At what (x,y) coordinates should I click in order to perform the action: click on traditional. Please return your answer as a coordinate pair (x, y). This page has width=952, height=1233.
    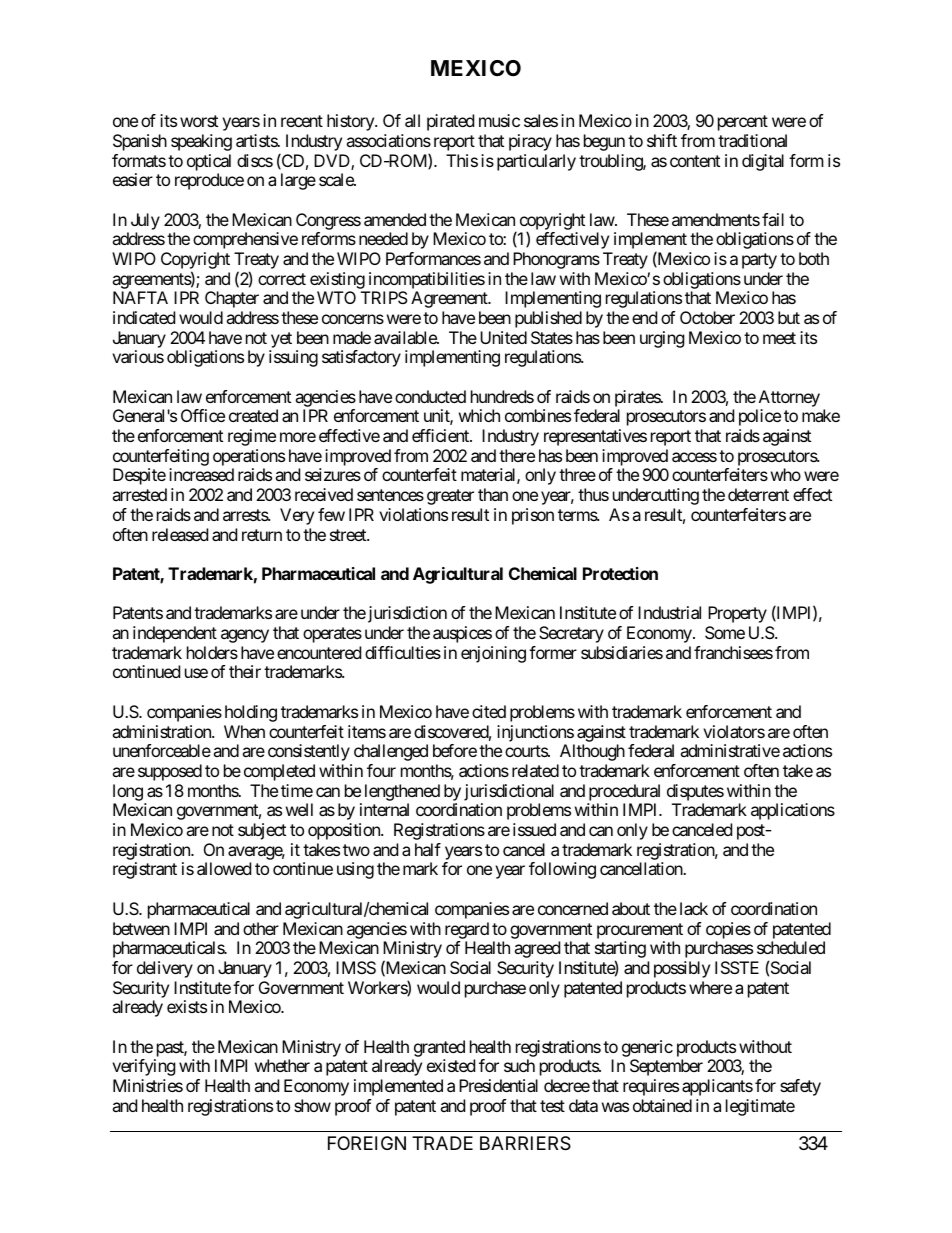
    Looking at the image, I should click on (752, 140).
